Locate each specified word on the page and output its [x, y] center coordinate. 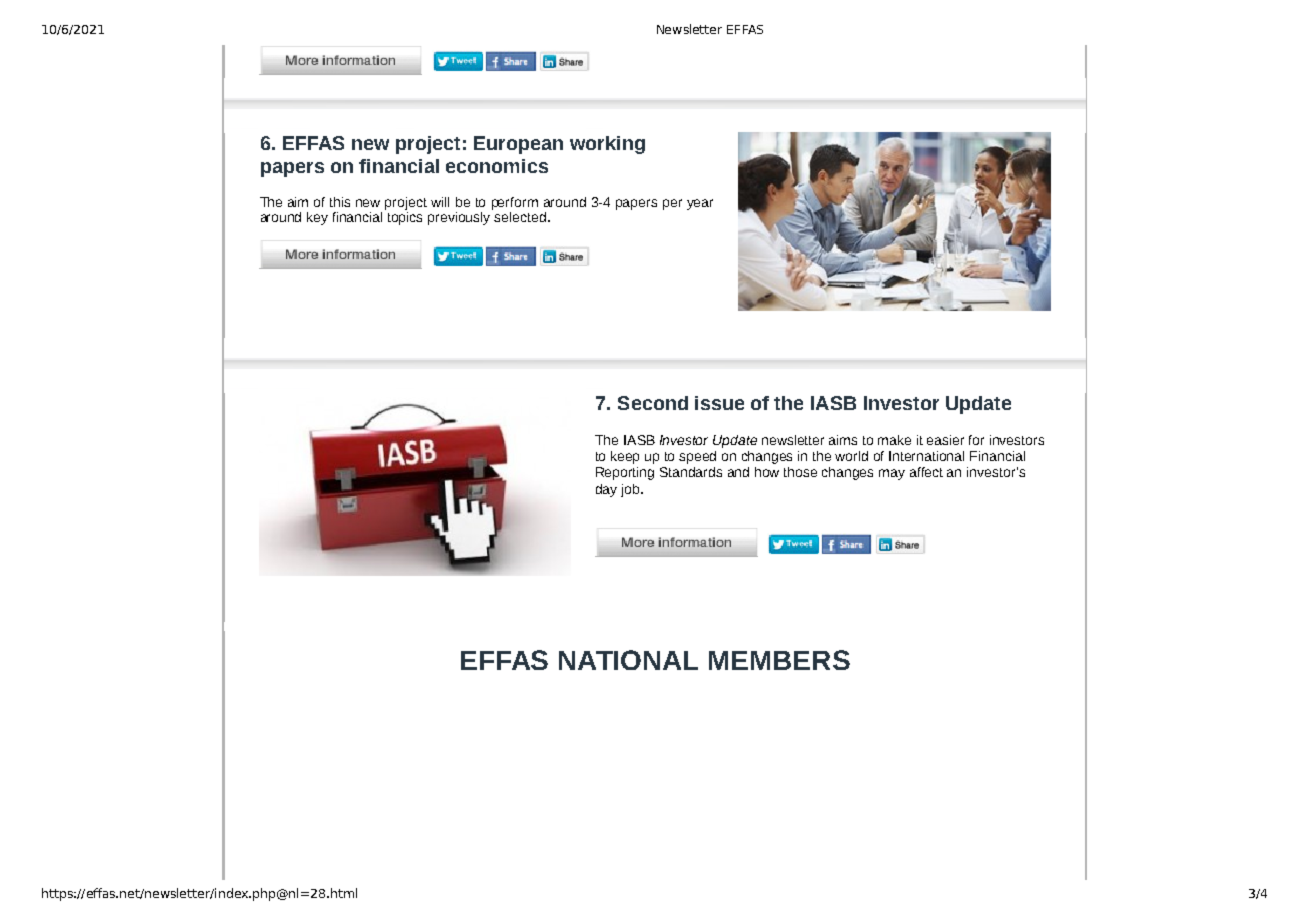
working [607, 145]
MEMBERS [779, 660]
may [892, 474]
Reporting [625, 473]
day [606, 490]
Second [653, 403]
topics [405, 217]
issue [719, 403]
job [631, 490]
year [700, 204]
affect [926, 472]
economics [497, 166]
